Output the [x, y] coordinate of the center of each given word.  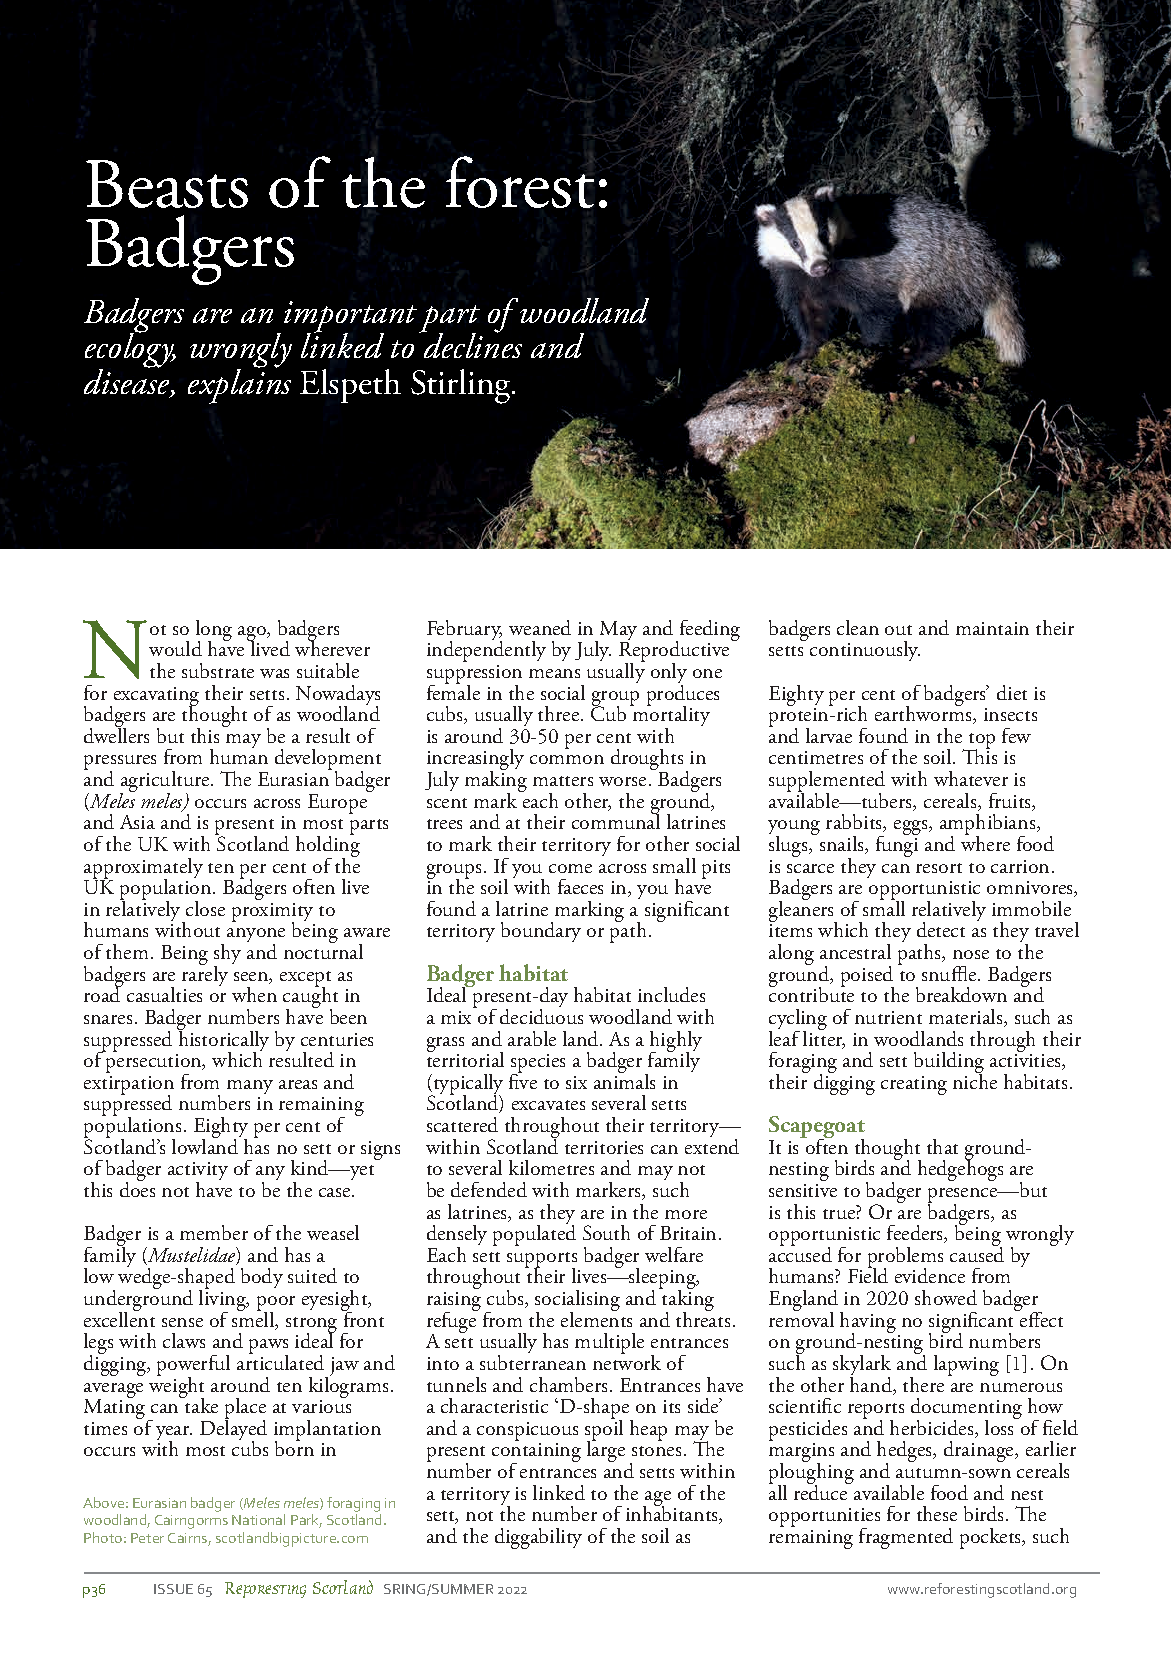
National [258, 1519]
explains [239, 385]
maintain [992, 628]
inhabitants [673, 1514]
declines [472, 344]
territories [604, 1147]
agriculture [166, 783]
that [942, 1146]
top [981, 742]
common [567, 759]
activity [198, 1173]
